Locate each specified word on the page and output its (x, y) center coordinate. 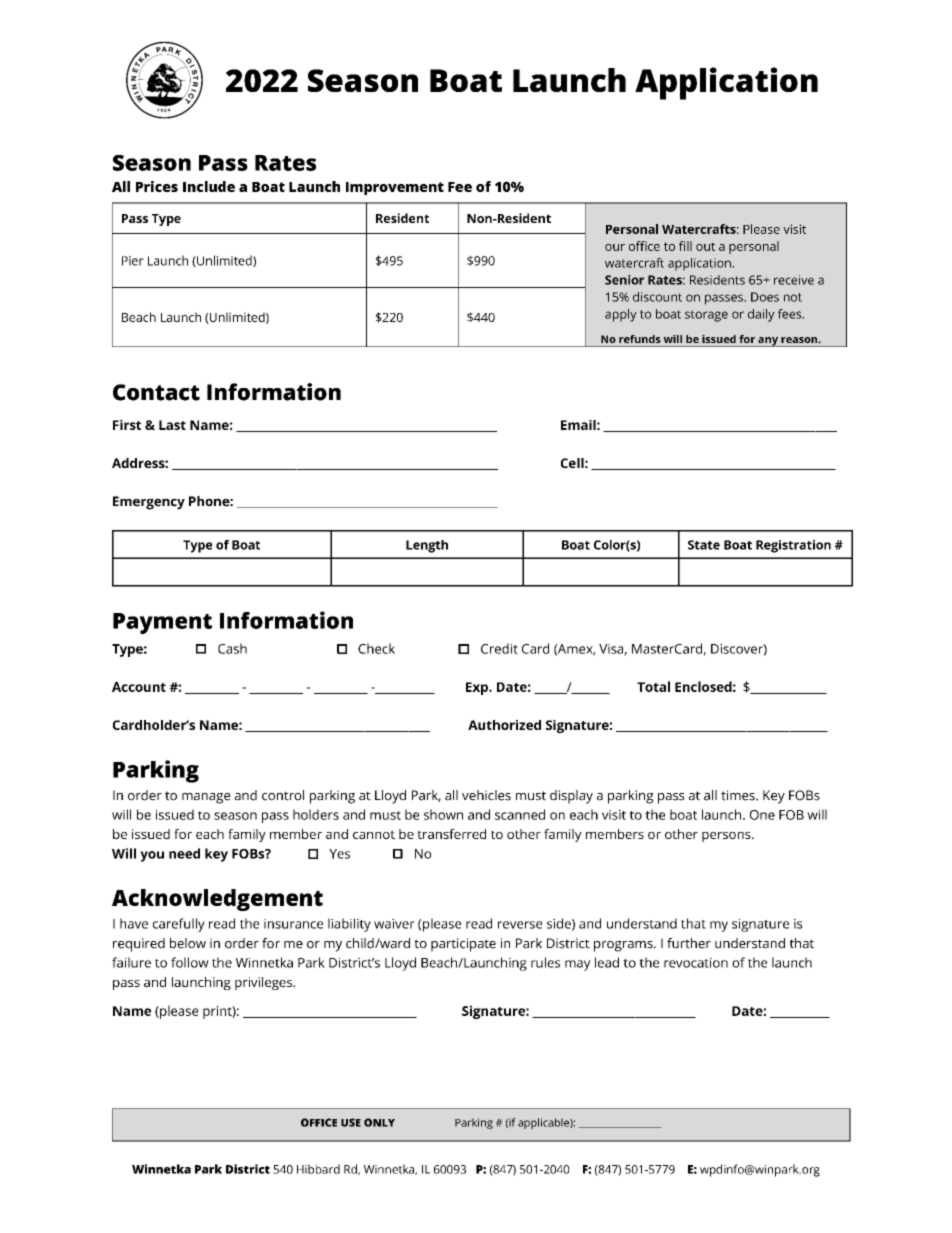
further (689, 943)
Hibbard (318, 1169)
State (704, 545)
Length (427, 546)
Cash (232, 648)
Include (209, 186)
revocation (696, 963)
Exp (478, 688)
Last (172, 425)
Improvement (395, 188)
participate (463, 945)
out (705, 246)
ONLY (379, 1122)
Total (653, 686)
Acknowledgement (217, 900)
